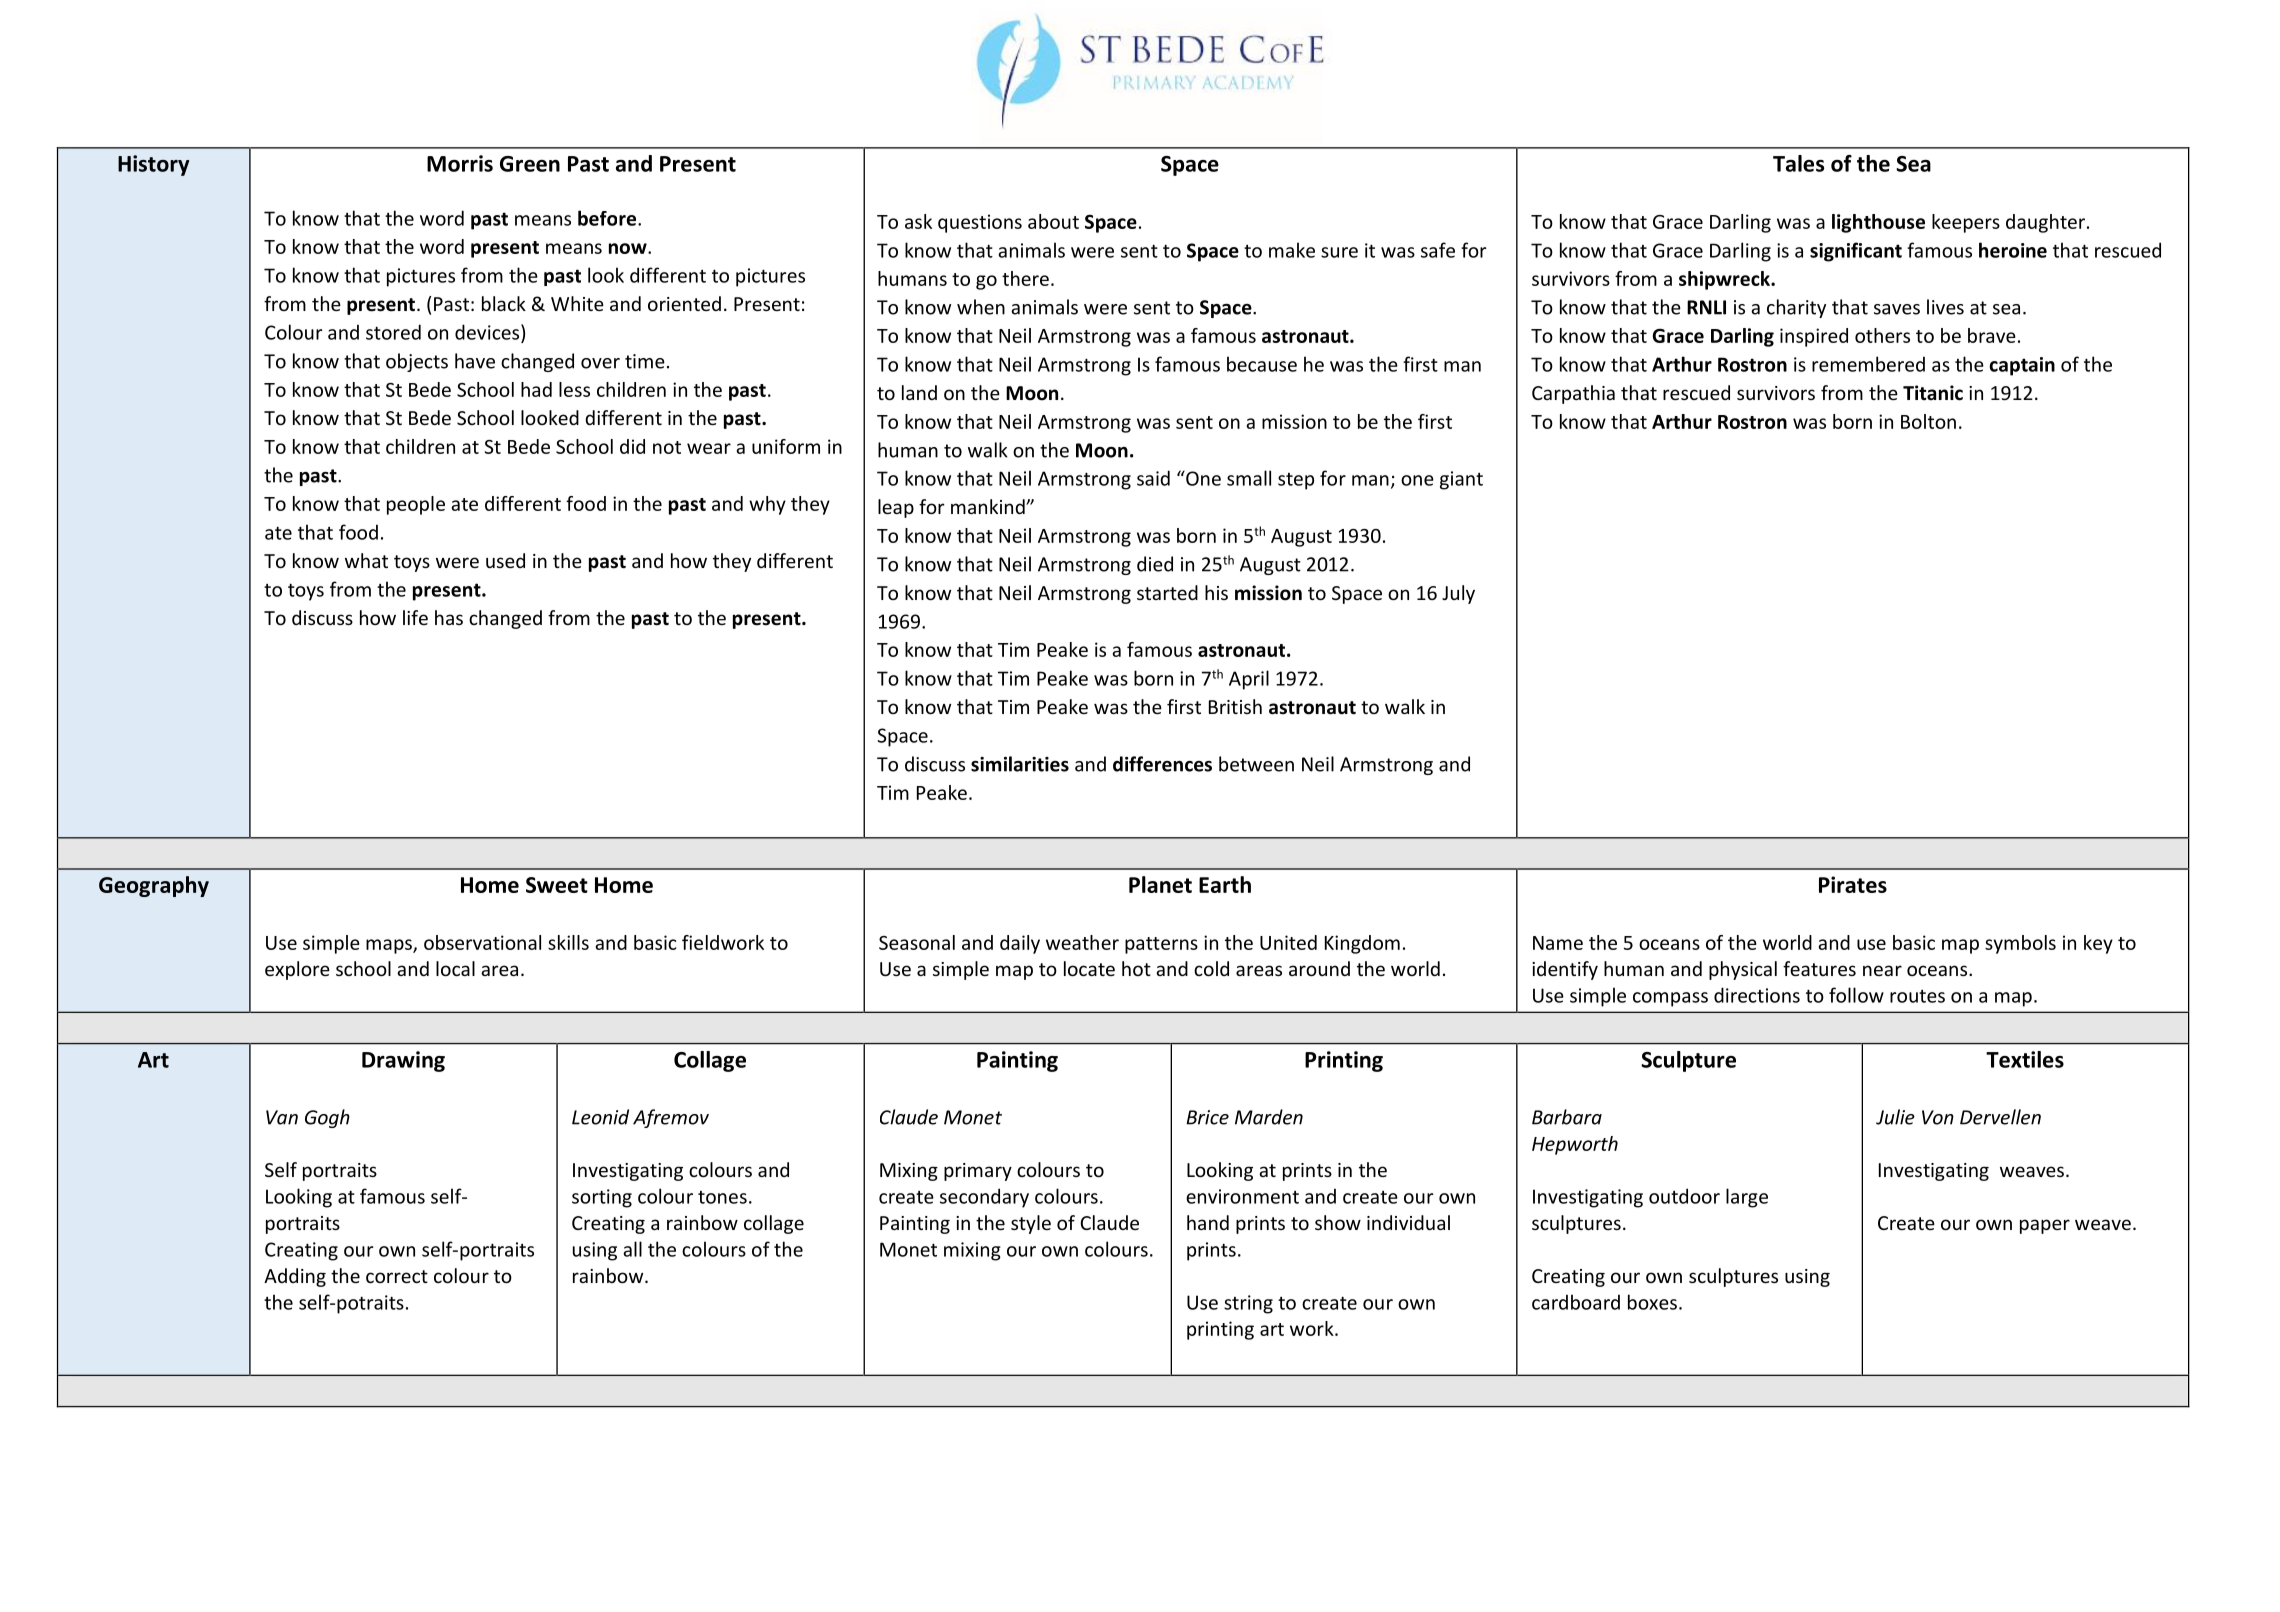 The height and width of the screenshot is (1612, 2280). I want to click on correct, so click(397, 1276).
